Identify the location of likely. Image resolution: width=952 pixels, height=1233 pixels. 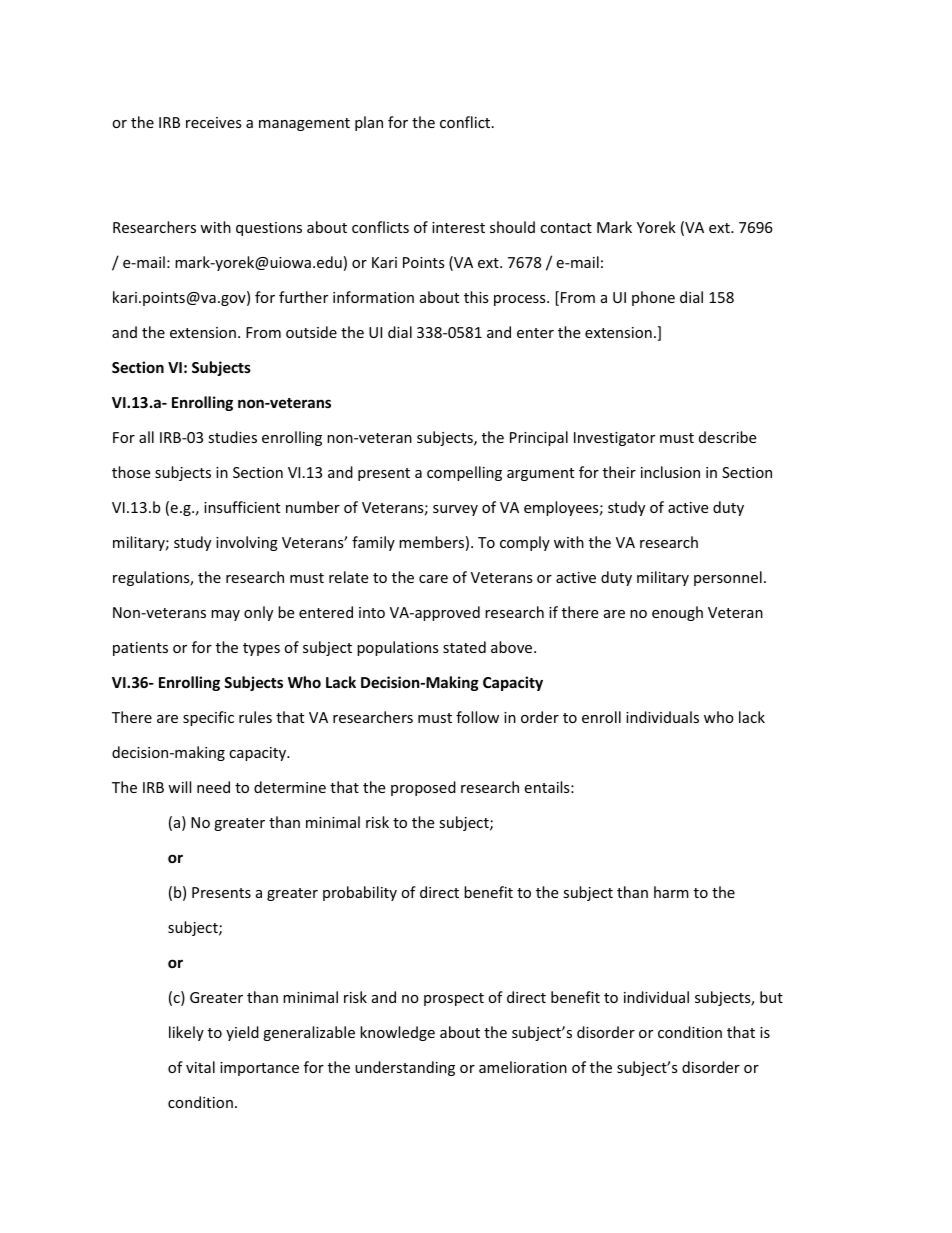
(186, 1033).
